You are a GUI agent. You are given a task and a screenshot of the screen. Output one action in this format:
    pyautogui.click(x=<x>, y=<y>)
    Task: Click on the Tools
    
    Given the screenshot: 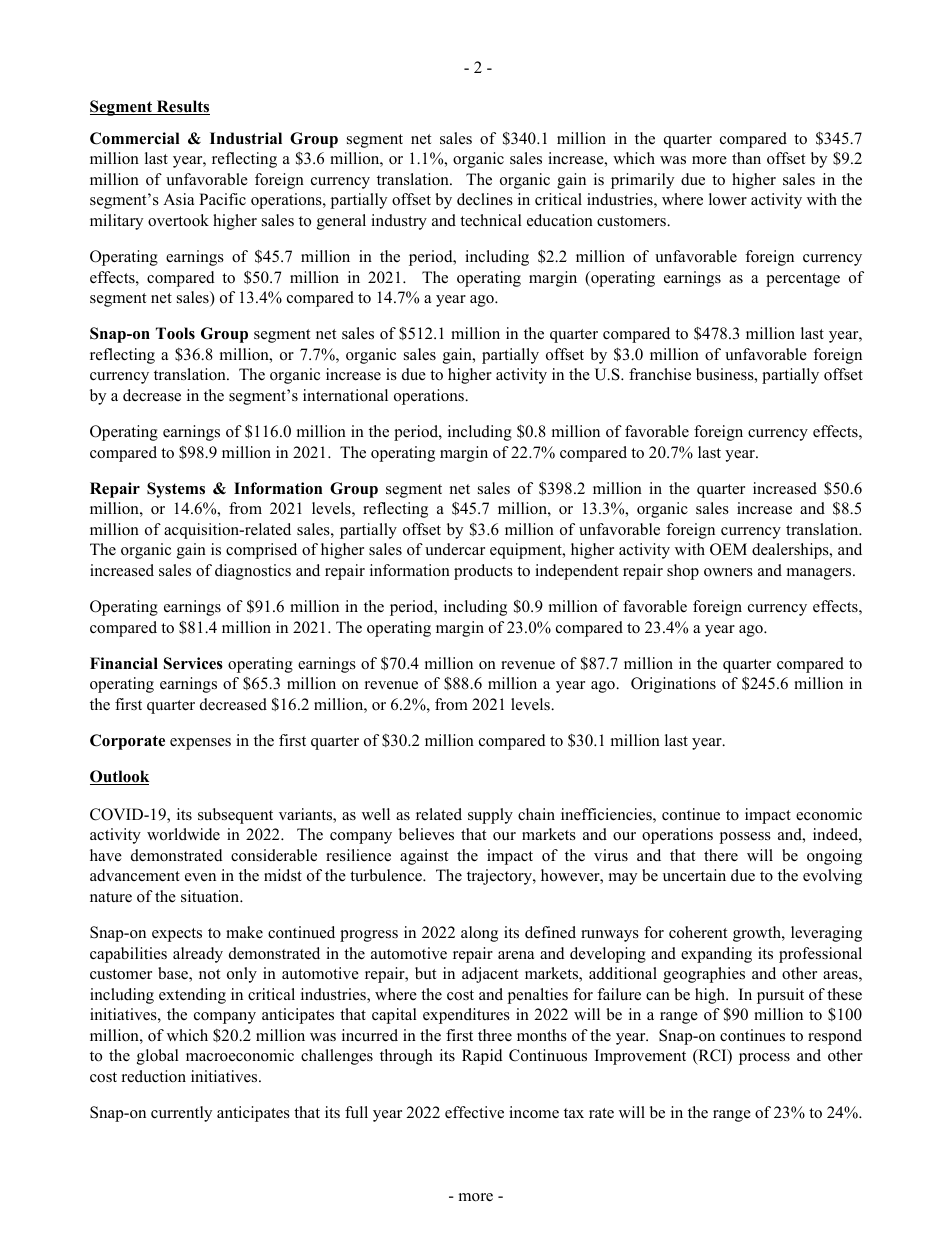 What is the action you would take?
    pyautogui.click(x=175, y=333)
